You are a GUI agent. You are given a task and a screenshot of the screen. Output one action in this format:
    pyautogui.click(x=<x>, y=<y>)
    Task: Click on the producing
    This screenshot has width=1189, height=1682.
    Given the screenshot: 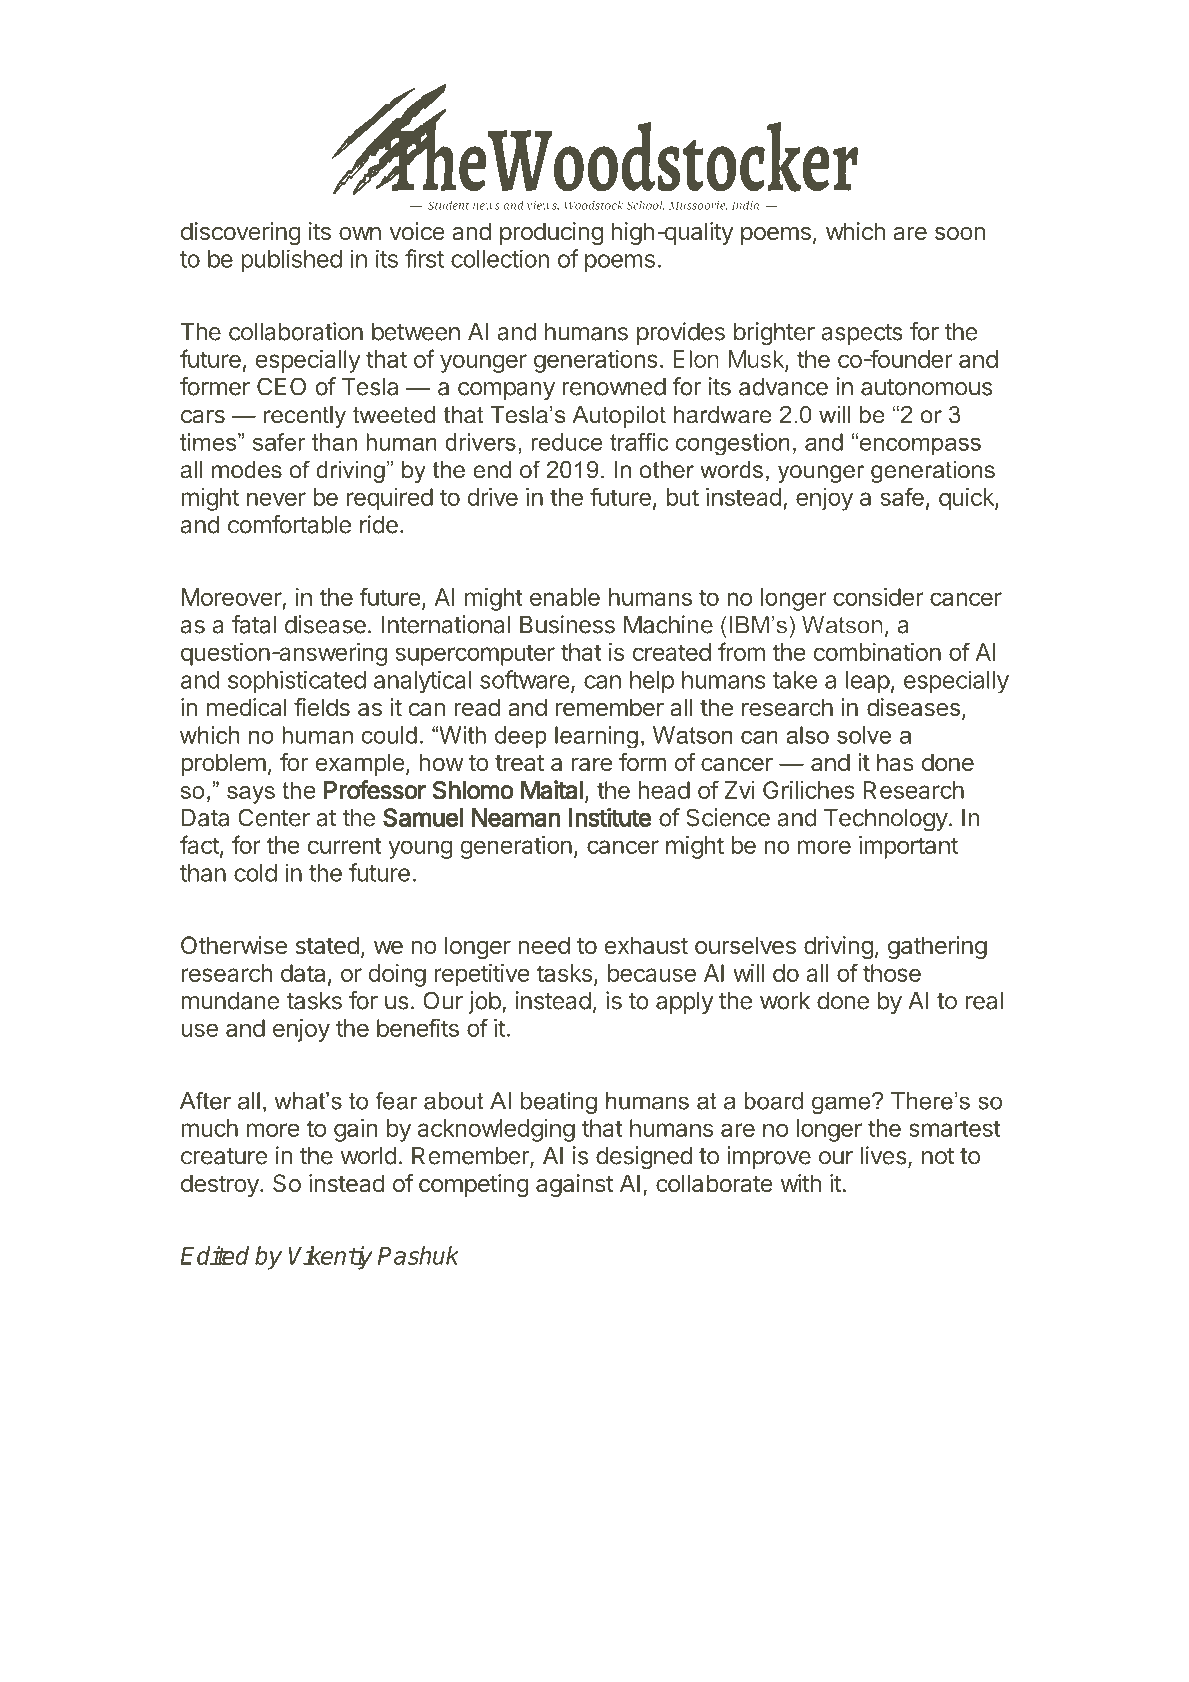 What is the action you would take?
    pyautogui.click(x=551, y=233)
